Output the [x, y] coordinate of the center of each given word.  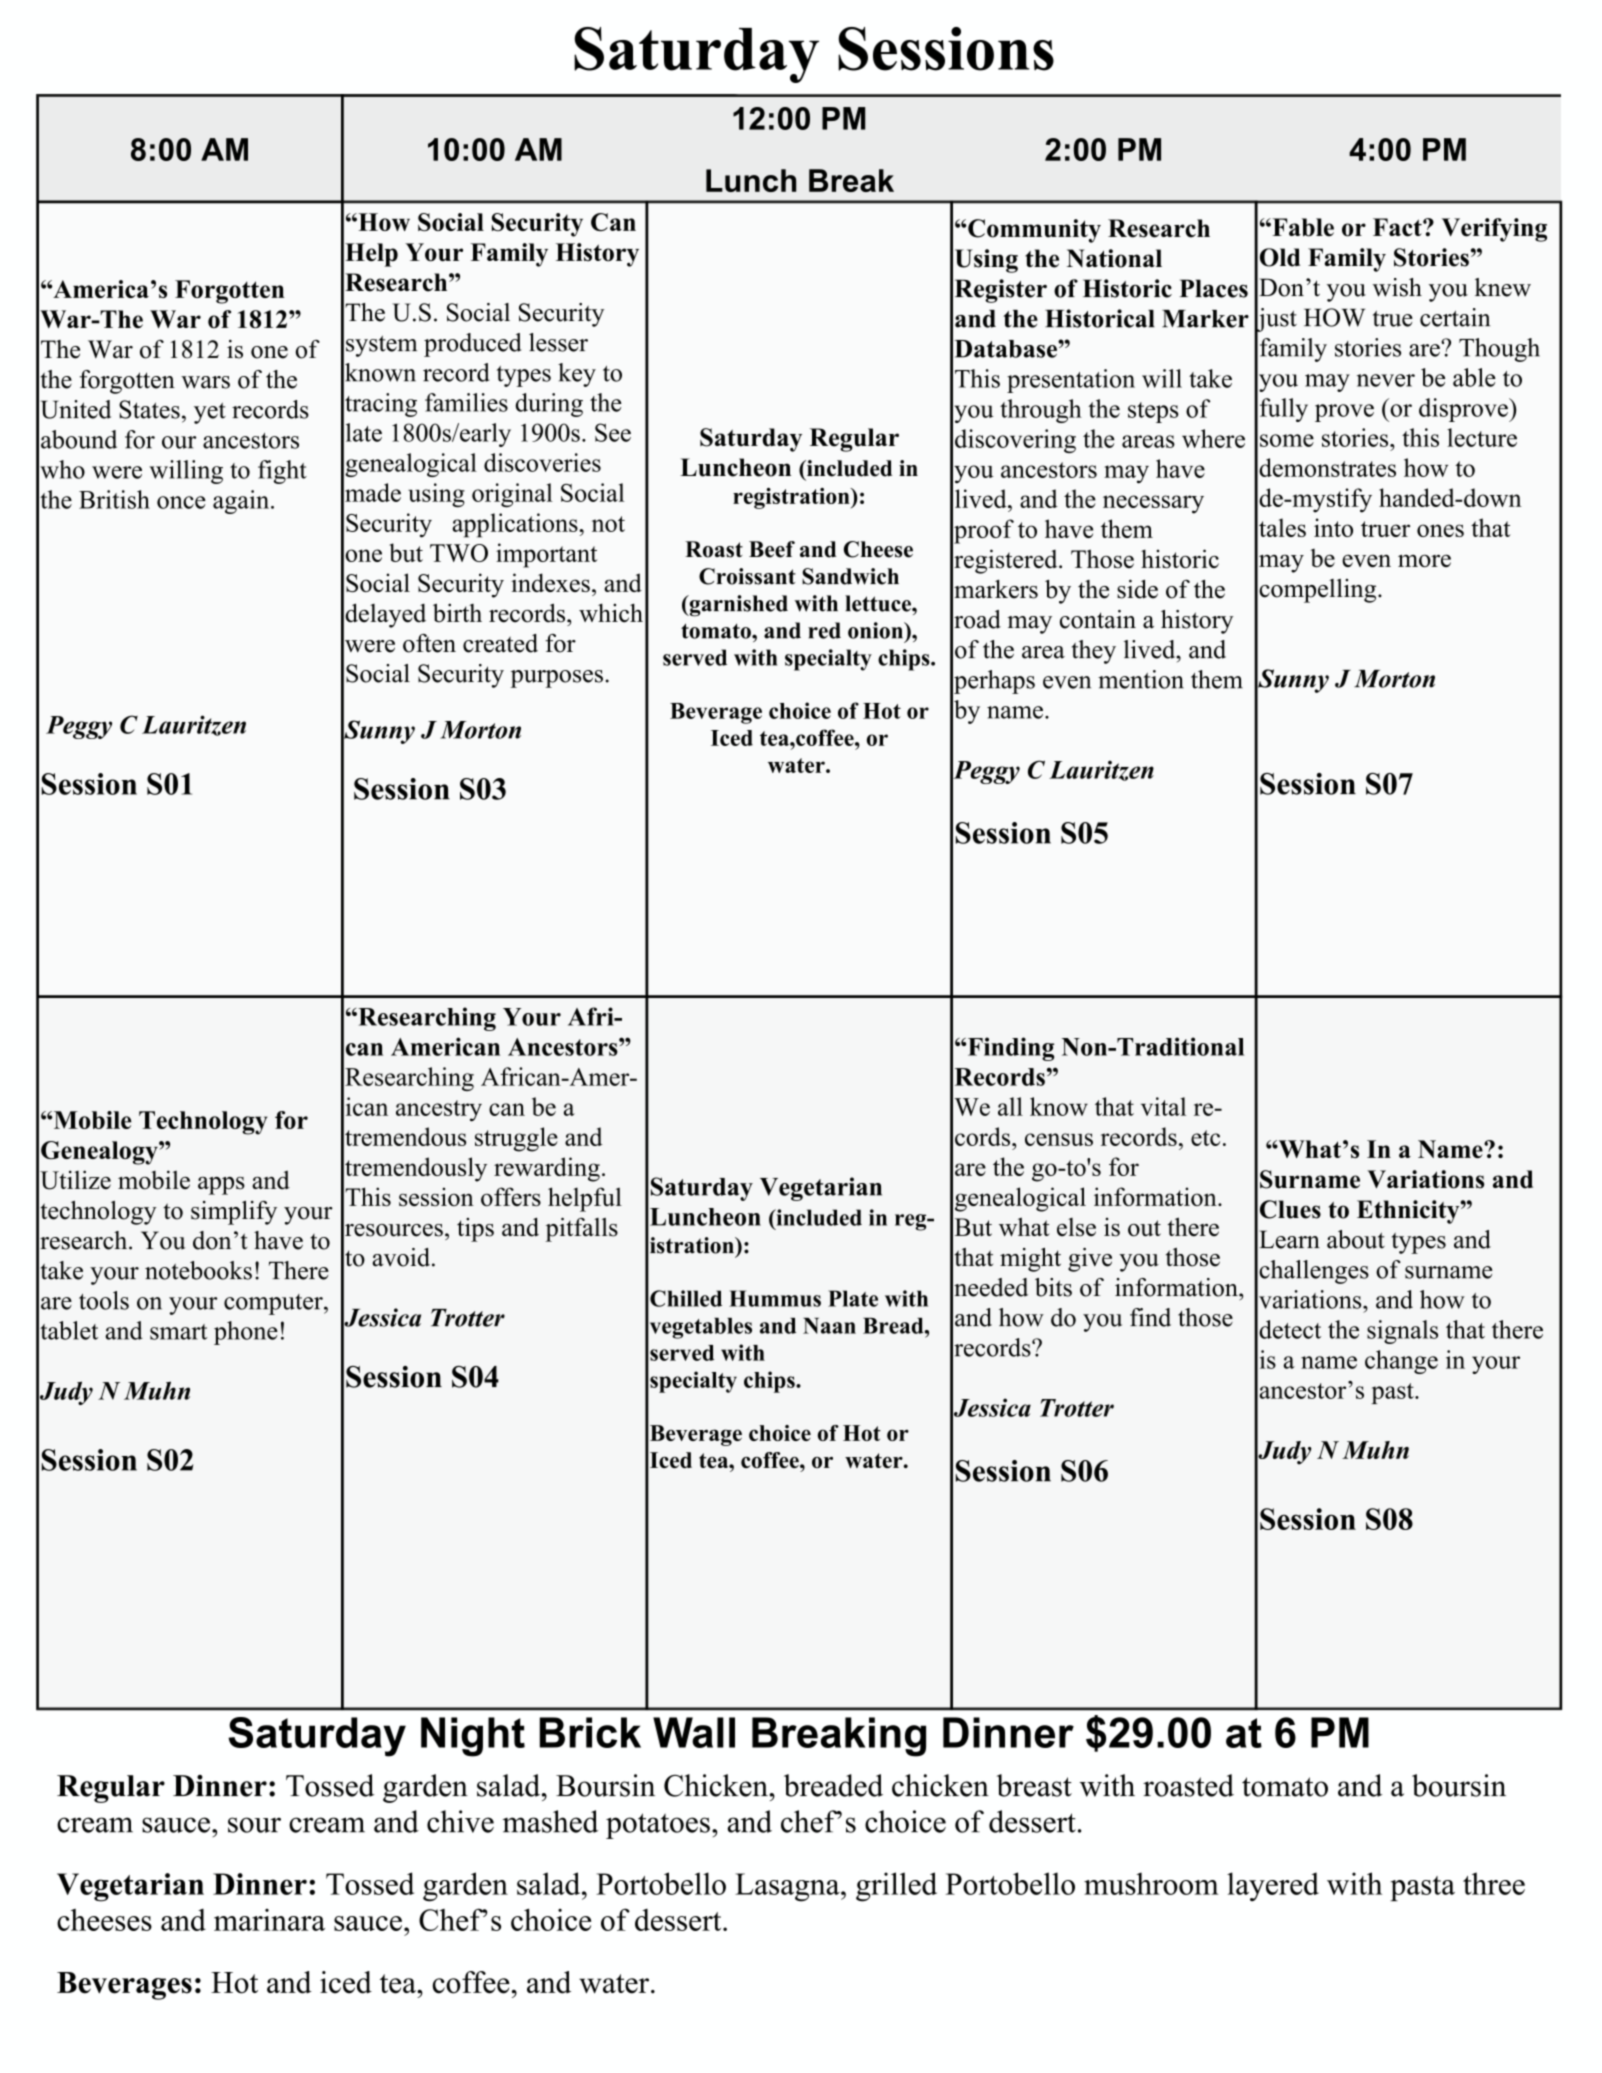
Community [1033, 231]
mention [1141, 679]
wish [1397, 287]
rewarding [547, 1169]
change [1401, 1362]
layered [1273, 1886]
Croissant [747, 576]
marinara [269, 1920]
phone [246, 1333]
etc [1205, 1138]
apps [221, 1186]
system [381, 346]
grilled [896, 1887]
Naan [829, 1326]
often [429, 643]
